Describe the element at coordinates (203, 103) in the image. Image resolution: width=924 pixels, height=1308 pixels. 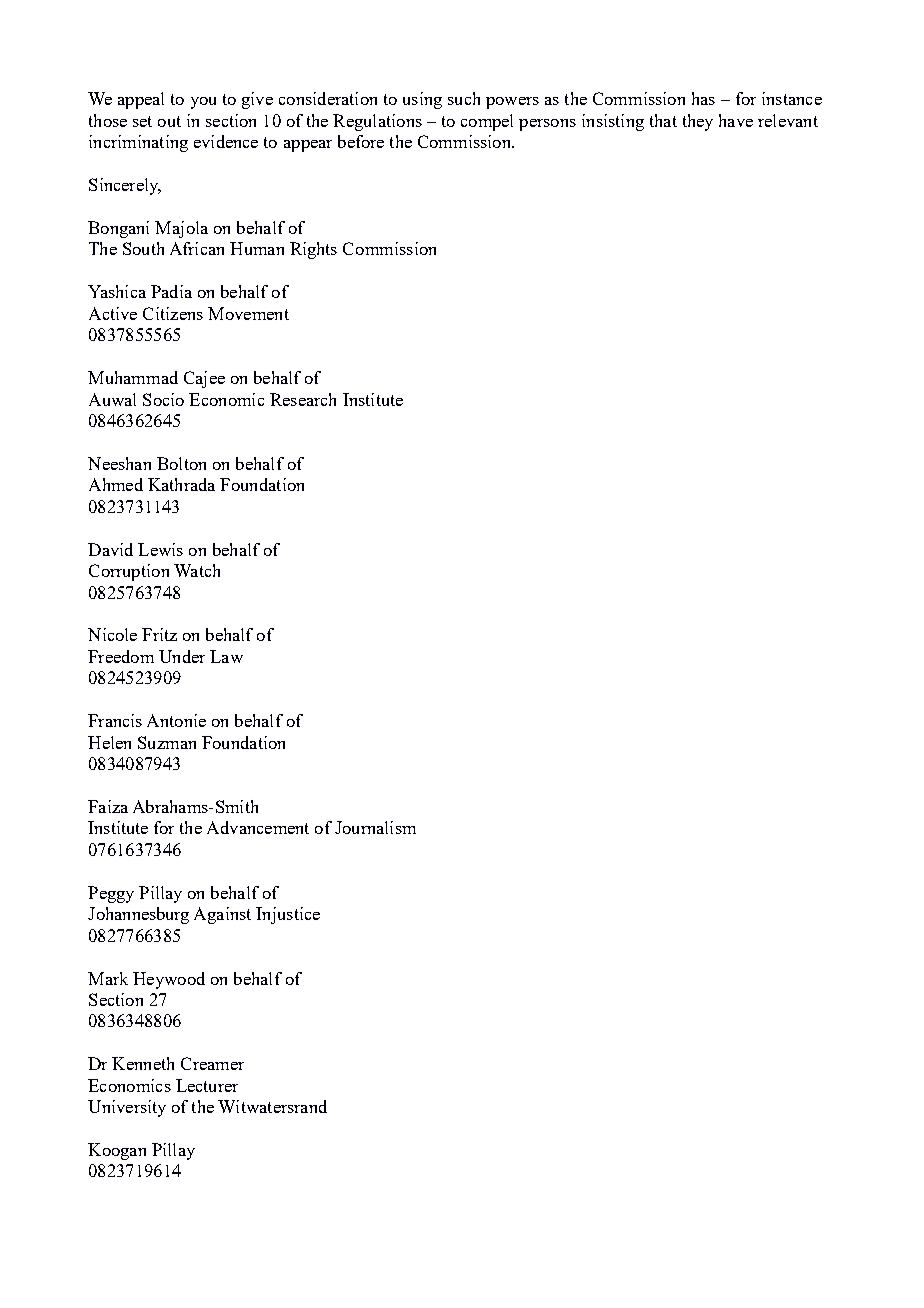
I see `you` at that location.
